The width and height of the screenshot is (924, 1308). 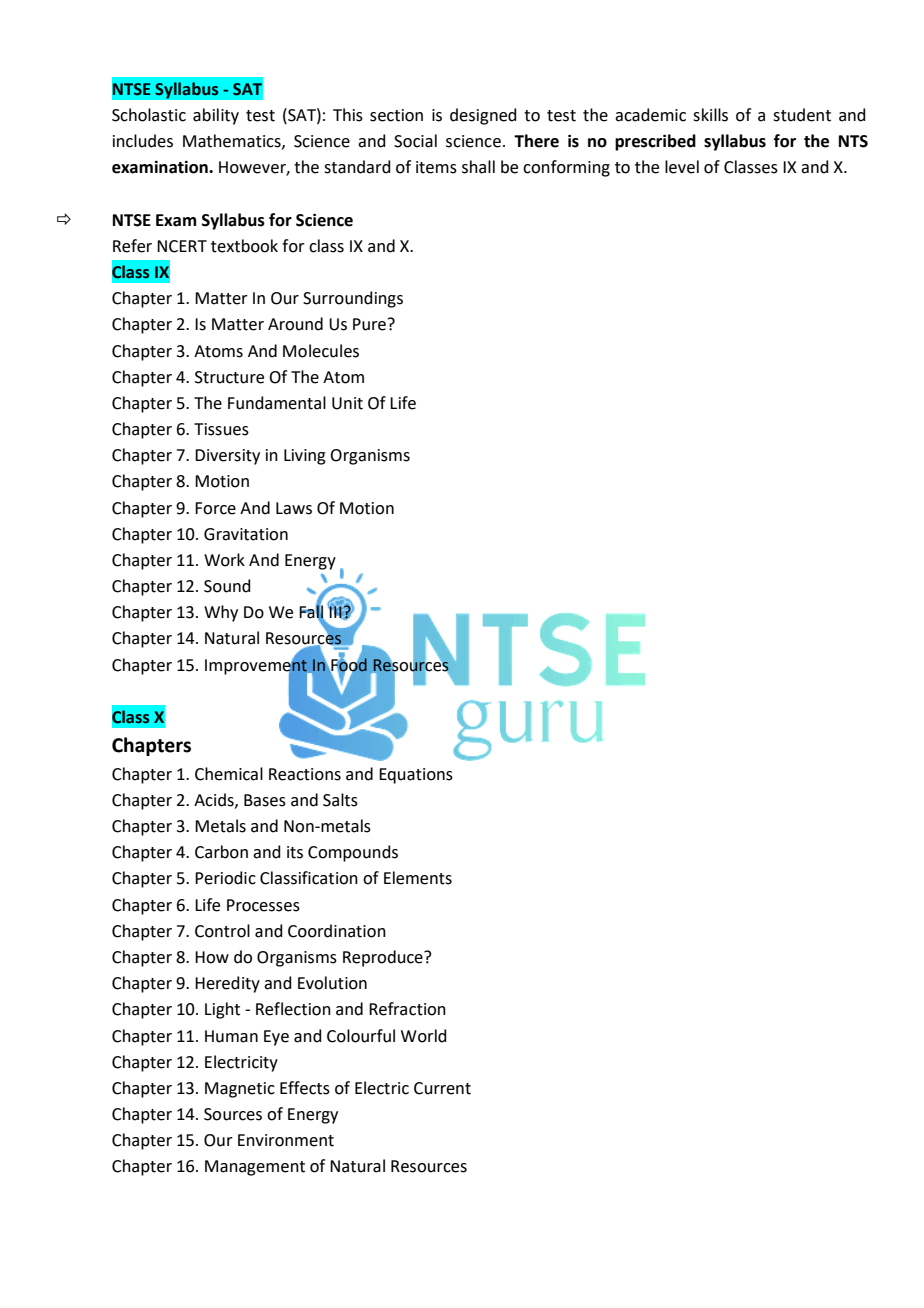 What do you see at coordinates (418, 878) in the screenshot?
I see `Elements` at bounding box center [418, 878].
